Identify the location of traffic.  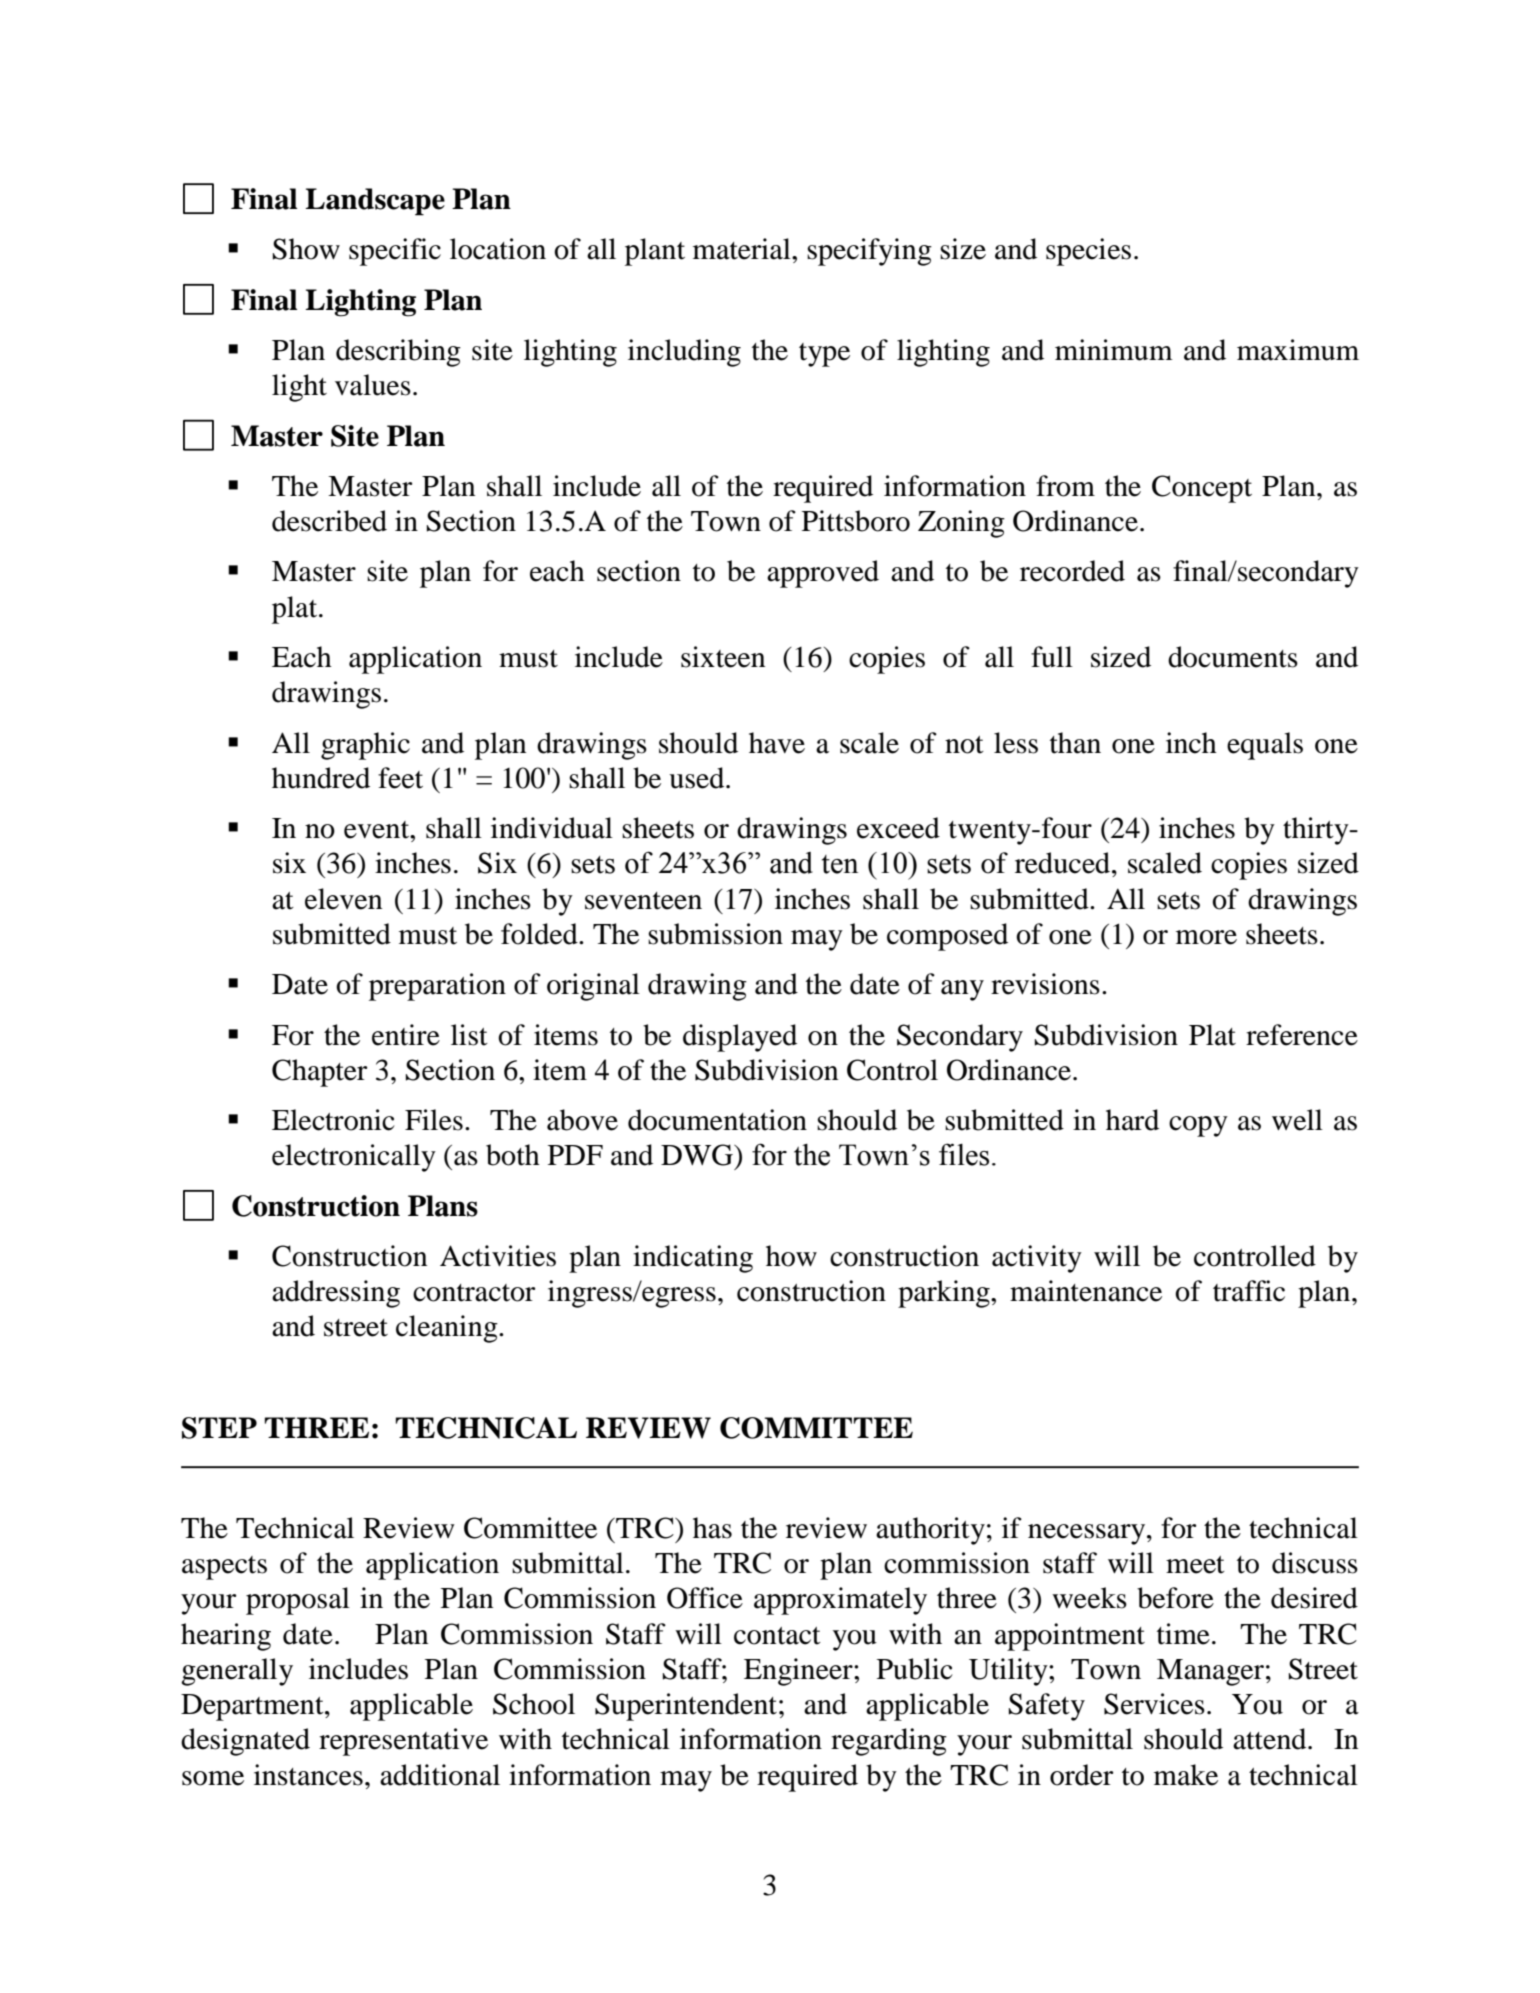
(1249, 1291).
